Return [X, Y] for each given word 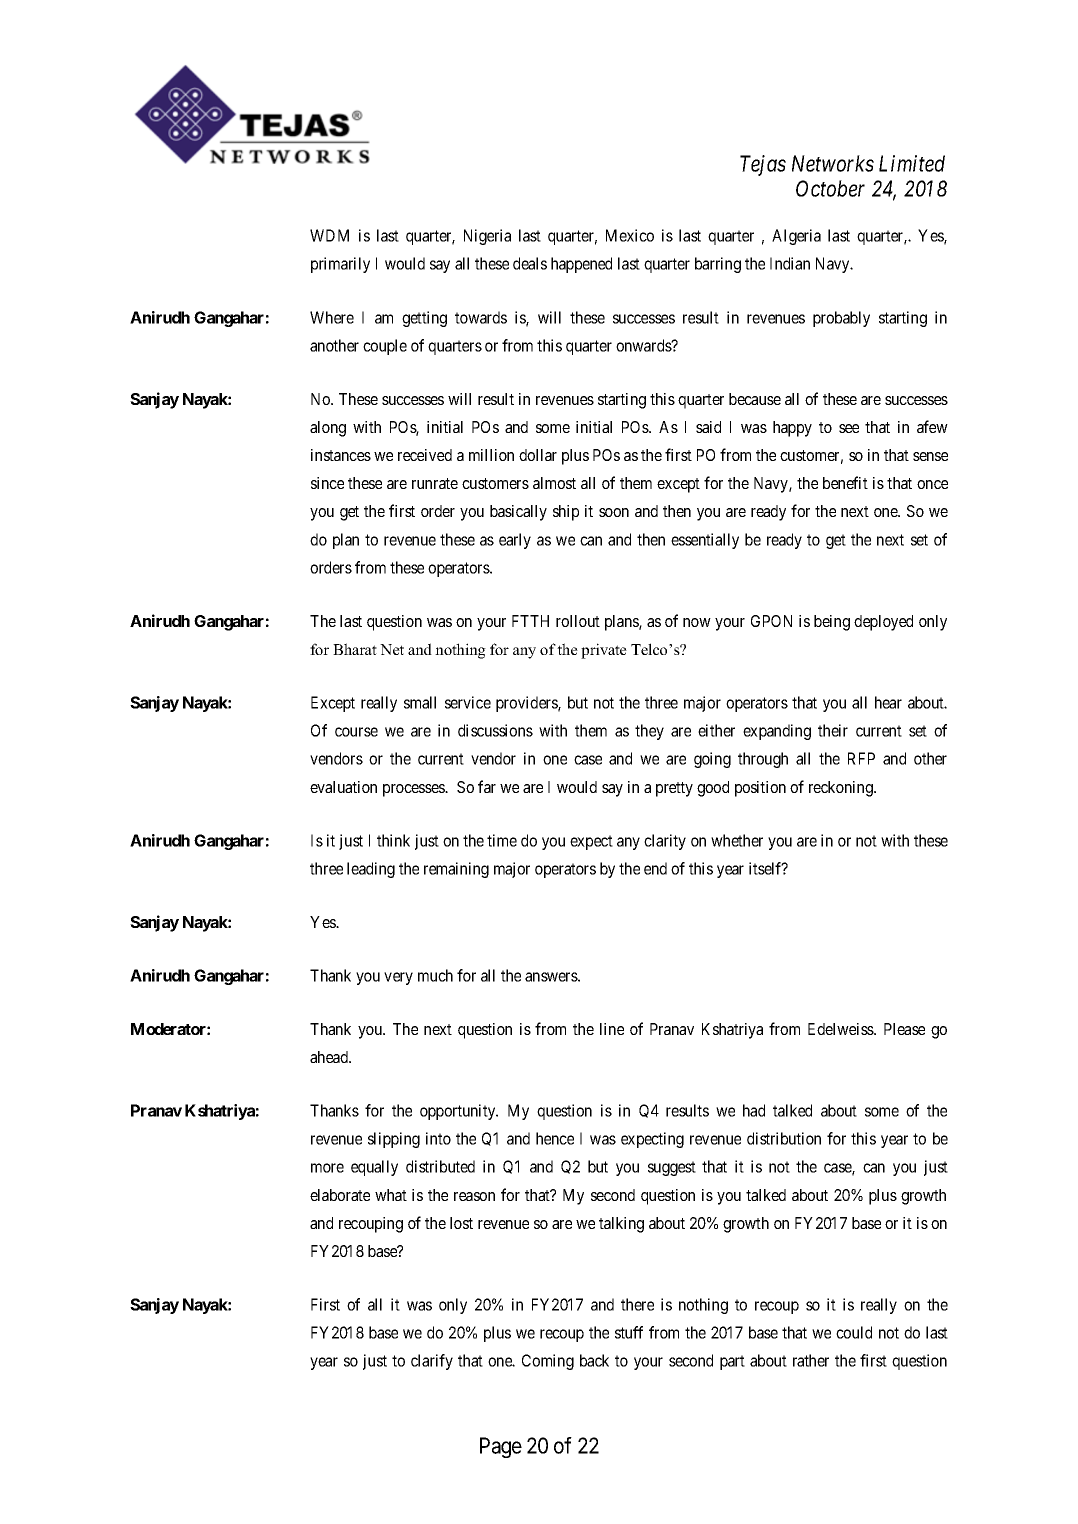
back [594, 1360]
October [830, 188]
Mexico [630, 235]
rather [811, 1360]
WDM [329, 235]
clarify [432, 1362]
